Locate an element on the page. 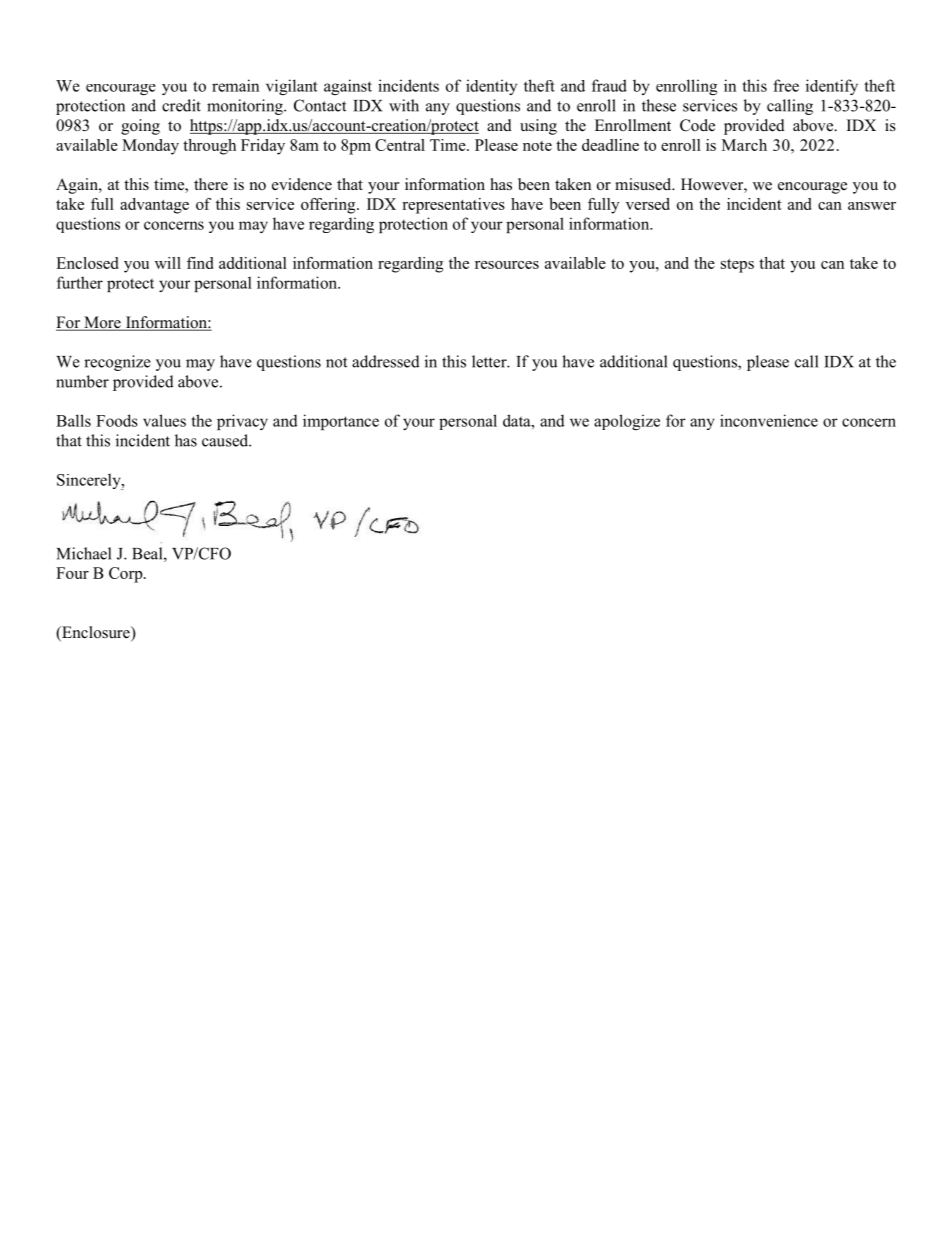  addressed is located at coordinates (386, 361).
